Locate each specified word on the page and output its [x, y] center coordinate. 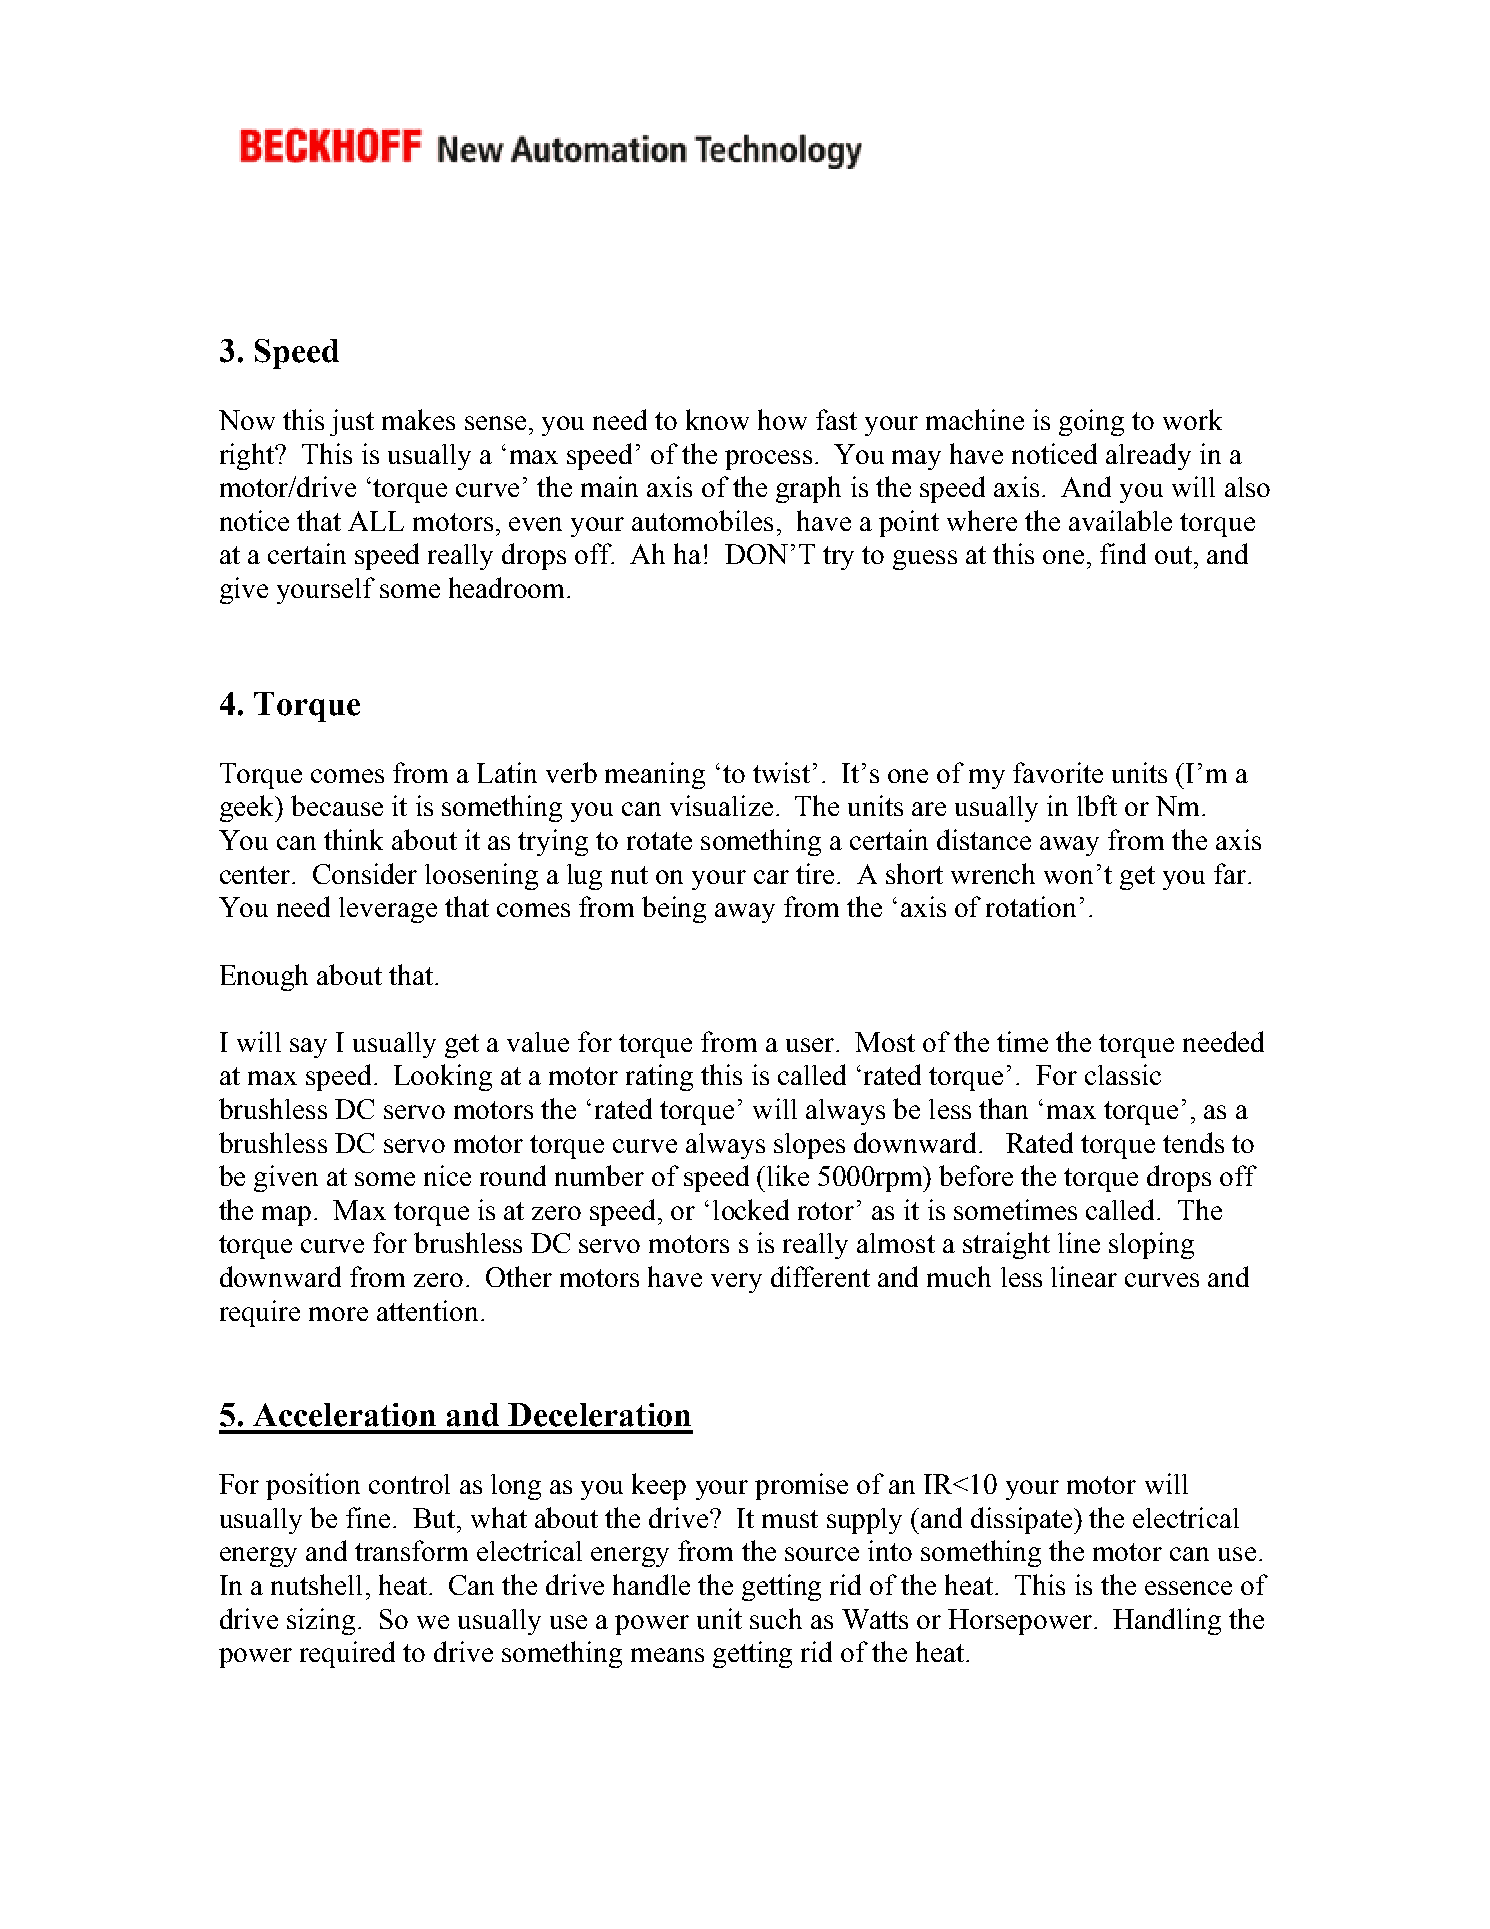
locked [751, 1209]
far [1231, 873]
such [776, 1618]
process [768, 460]
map [286, 1216]
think [353, 839]
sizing [321, 1621]
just [352, 422]
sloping [1151, 1245]
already [1148, 456]
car [771, 877]
